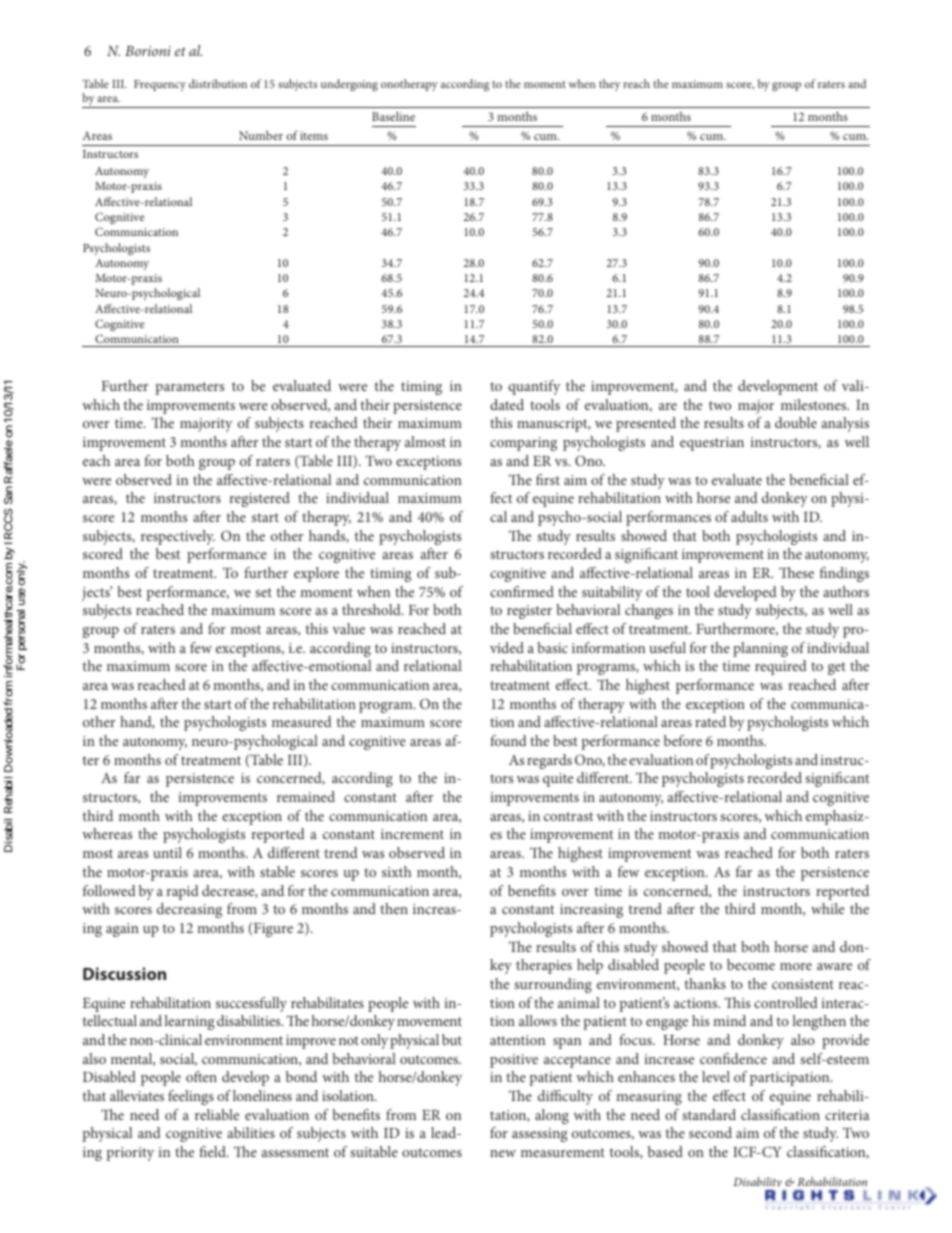  I want to click on reliable, so click(217, 1114).
